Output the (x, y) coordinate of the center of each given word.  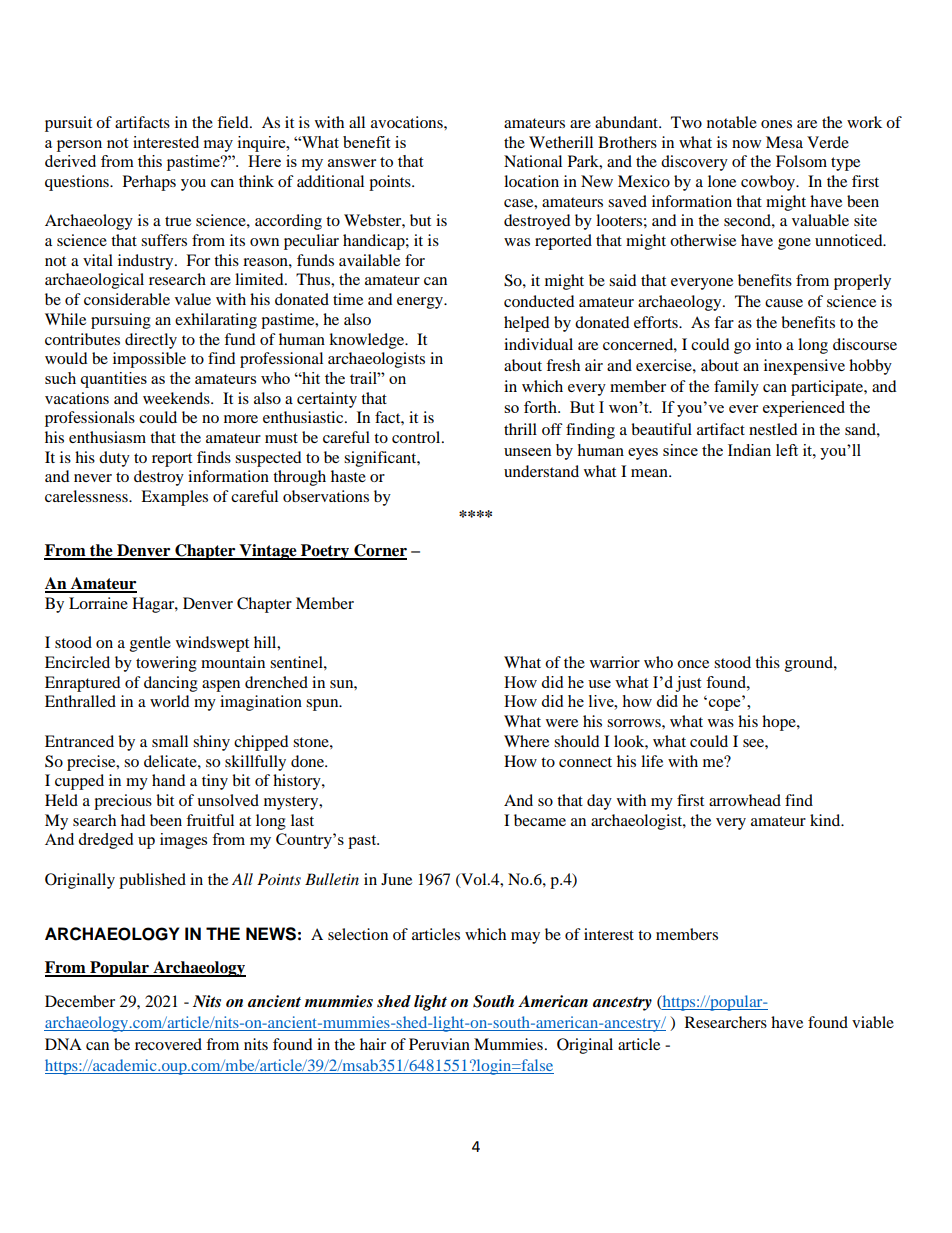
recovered (168, 1044)
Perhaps (149, 183)
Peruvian (439, 1044)
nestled (773, 429)
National (533, 161)
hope (780, 723)
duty (114, 459)
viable (873, 1022)
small (170, 741)
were (562, 723)
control (417, 437)
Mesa (784, 142)
